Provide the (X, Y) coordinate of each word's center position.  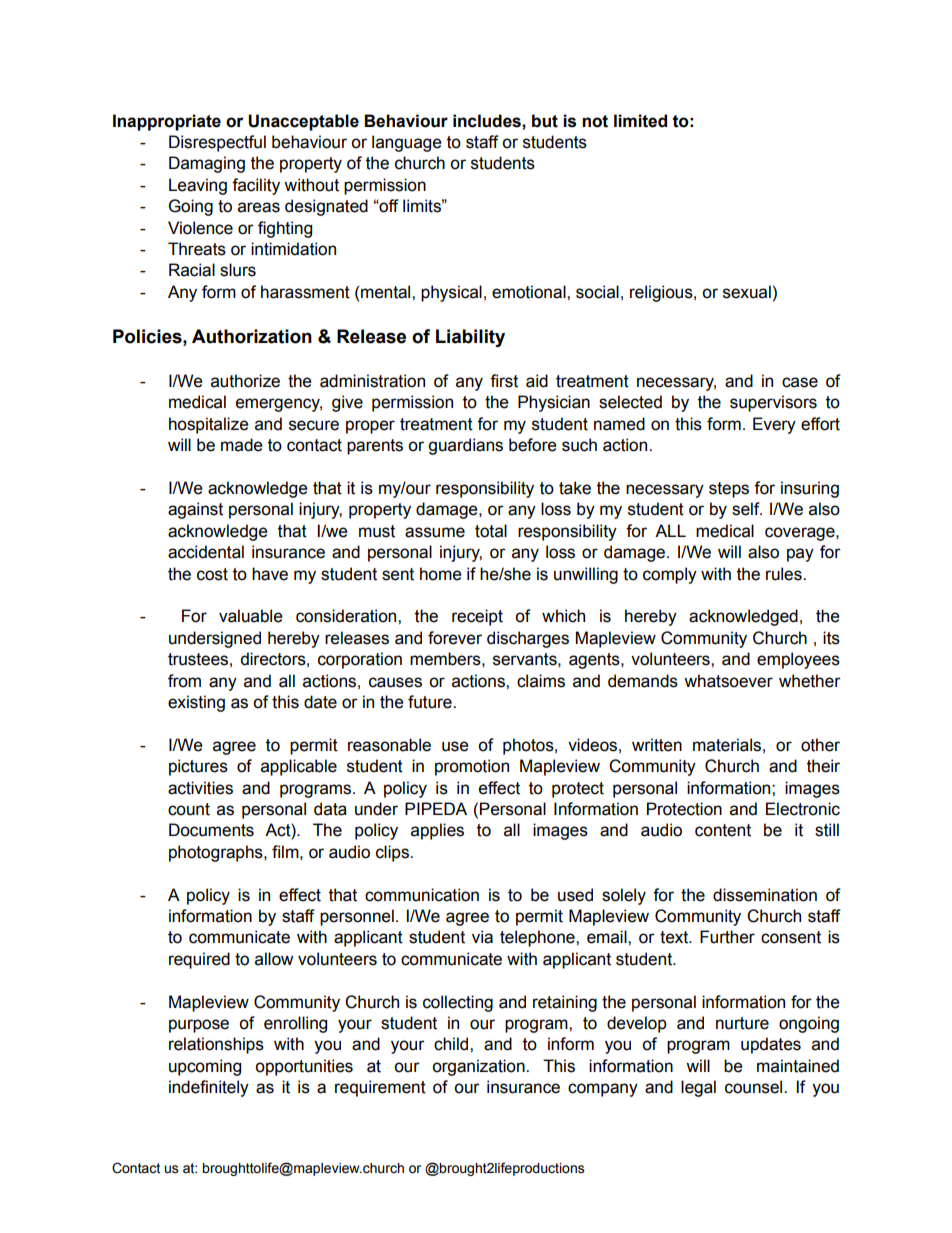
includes (488, 121)
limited (640, 121)
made (242, 445)
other (820, 745)
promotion (472, 767)
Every (774, 425)
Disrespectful (217, 143)
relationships (216, 1045)
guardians (465, 446)
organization (479, 1067)
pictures (198, 767)
